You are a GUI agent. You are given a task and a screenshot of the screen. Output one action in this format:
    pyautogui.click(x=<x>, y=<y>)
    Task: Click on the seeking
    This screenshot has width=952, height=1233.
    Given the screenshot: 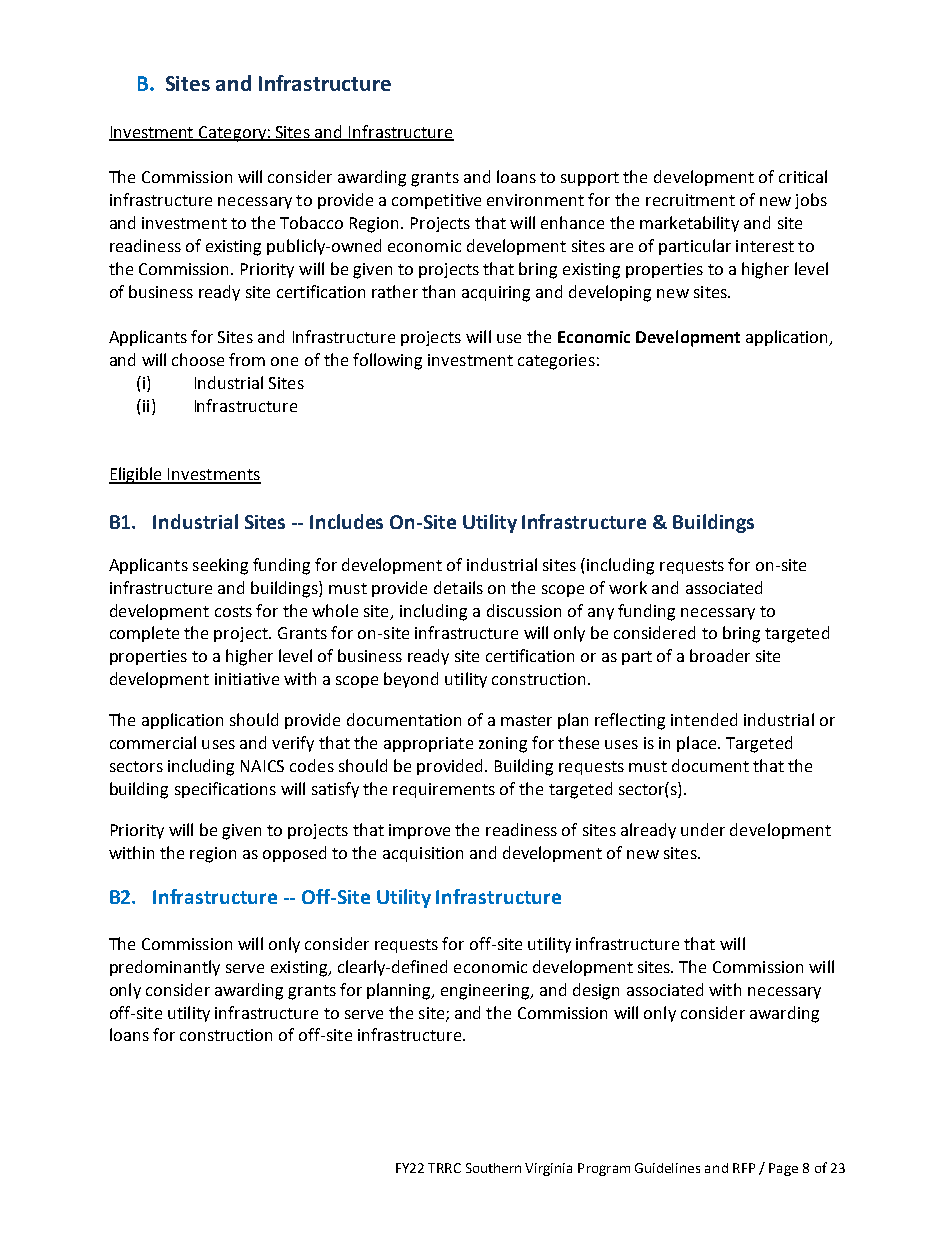 What is the action you would take?
    pyautogui.click(x=220, y=566)
